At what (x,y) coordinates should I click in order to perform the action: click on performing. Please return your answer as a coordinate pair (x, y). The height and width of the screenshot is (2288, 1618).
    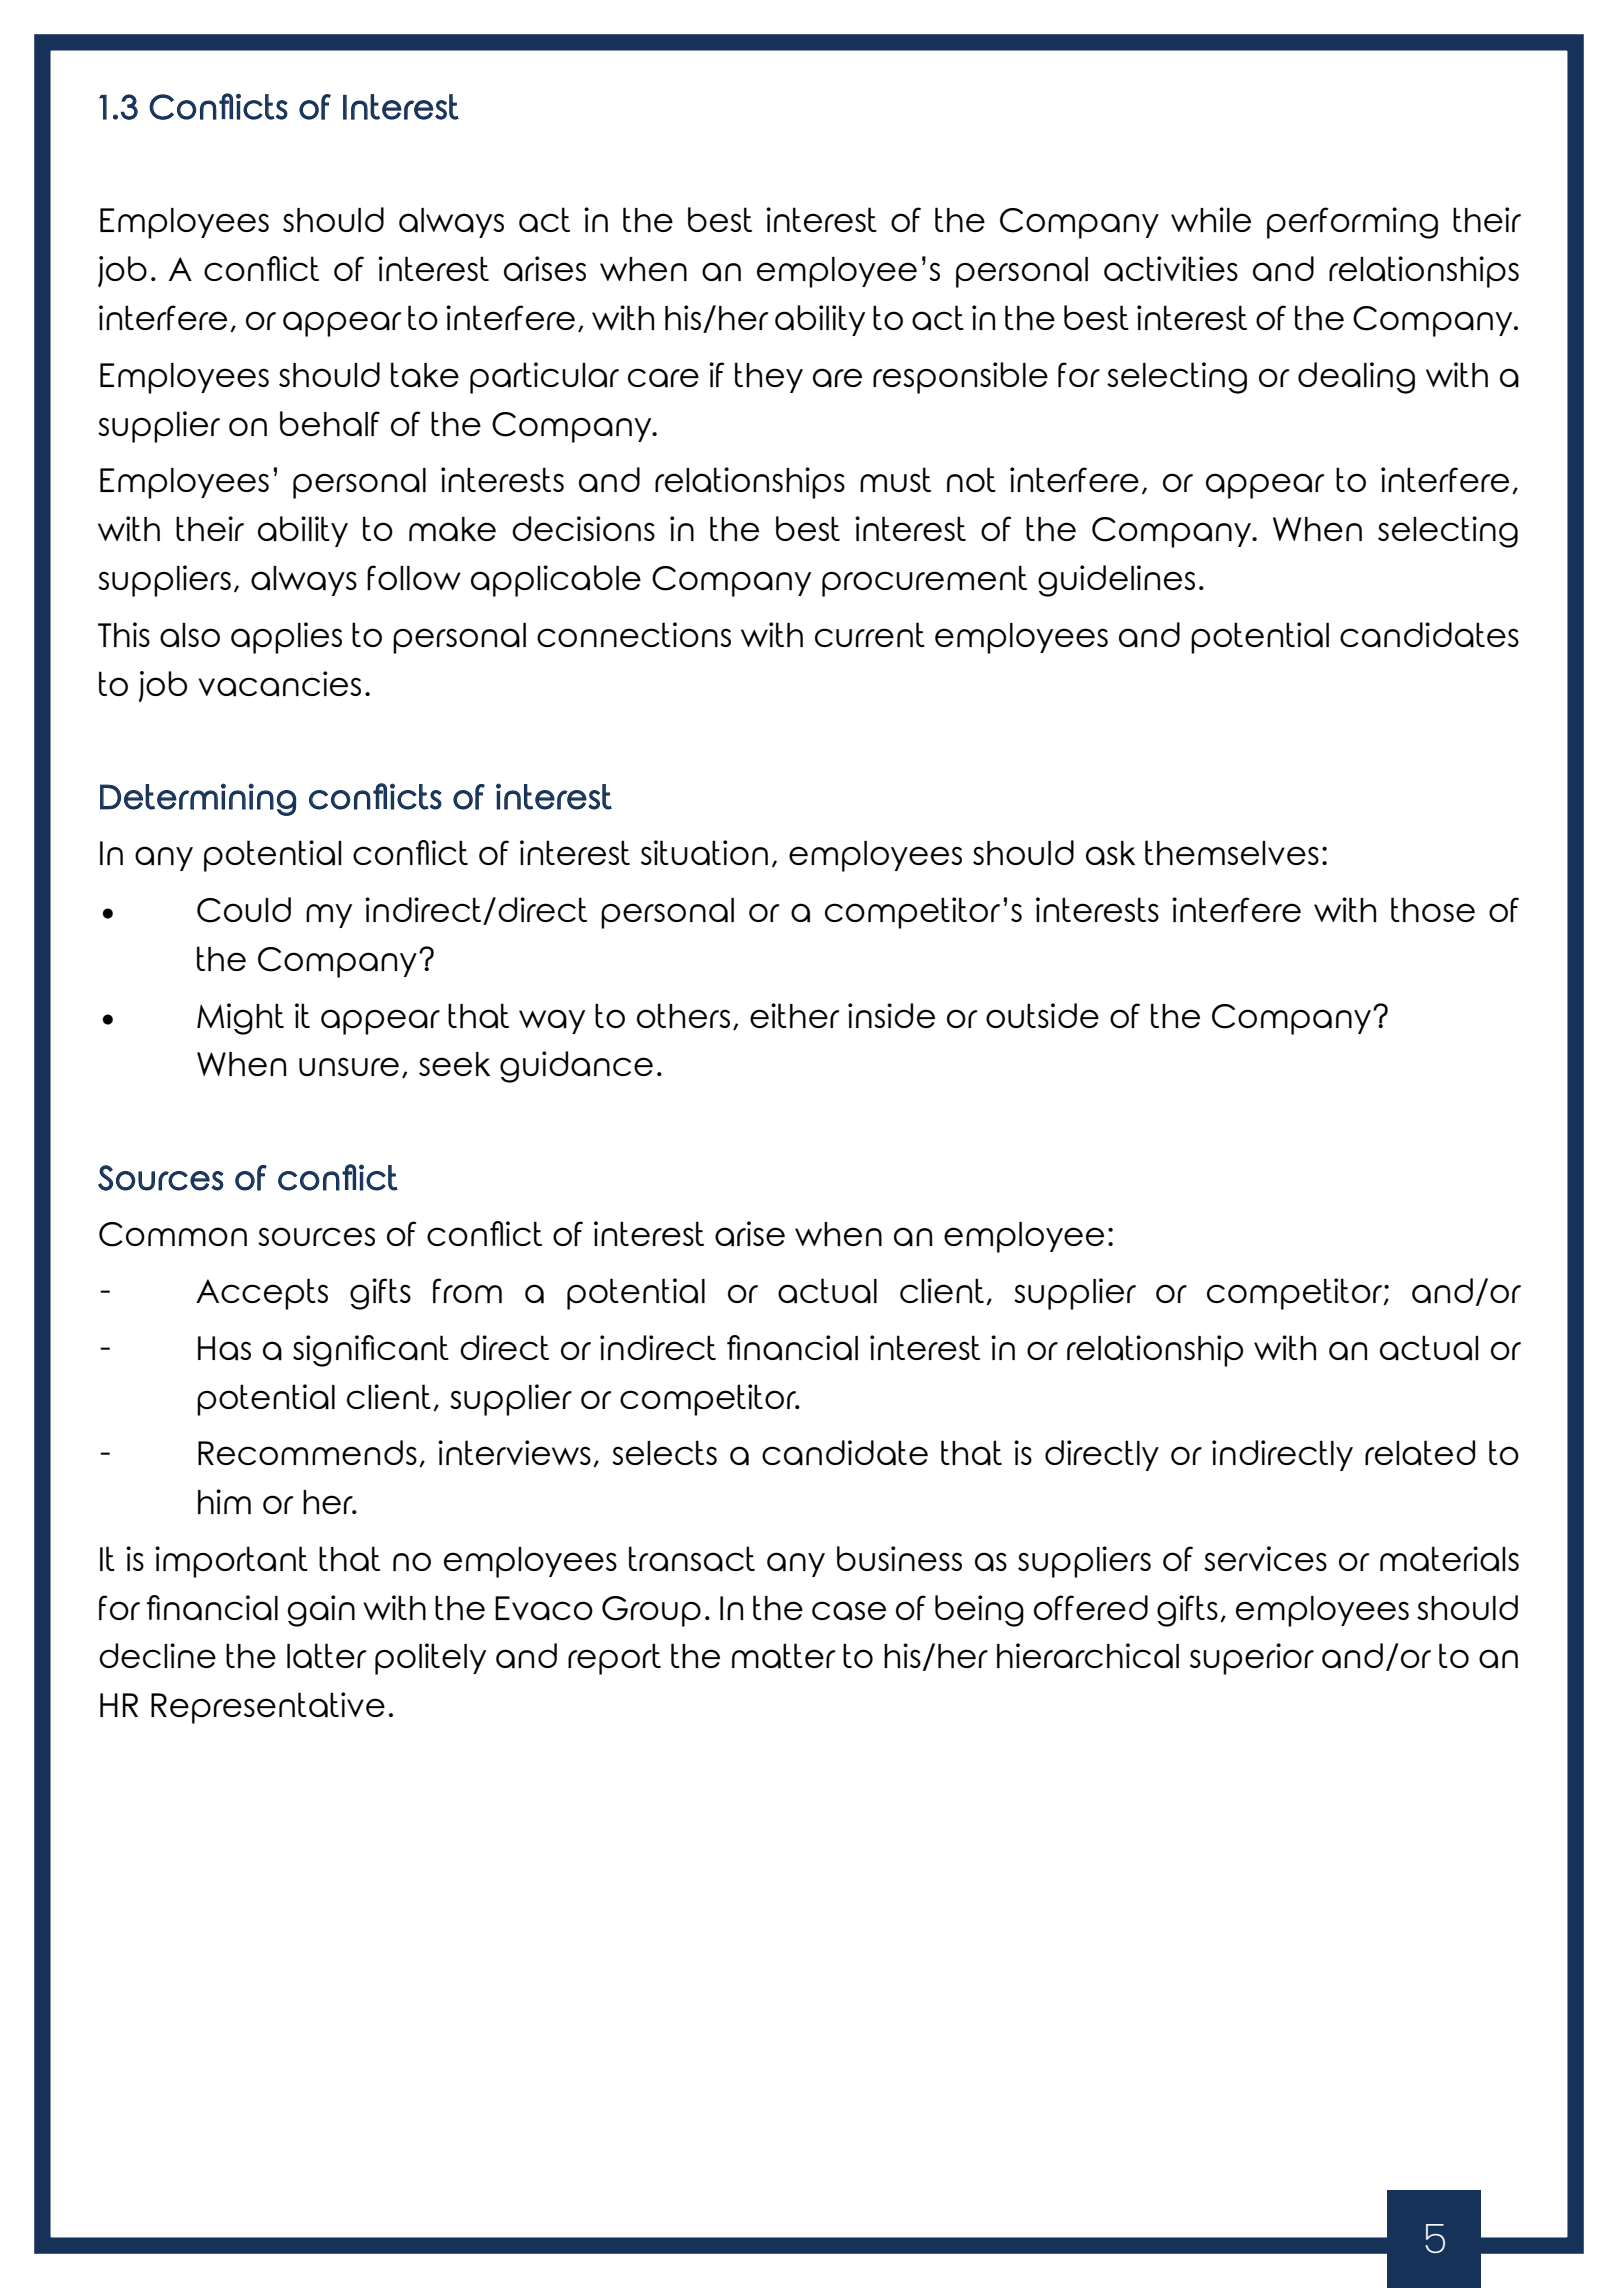
    Looking at the image, I should click on (1352, 223).
